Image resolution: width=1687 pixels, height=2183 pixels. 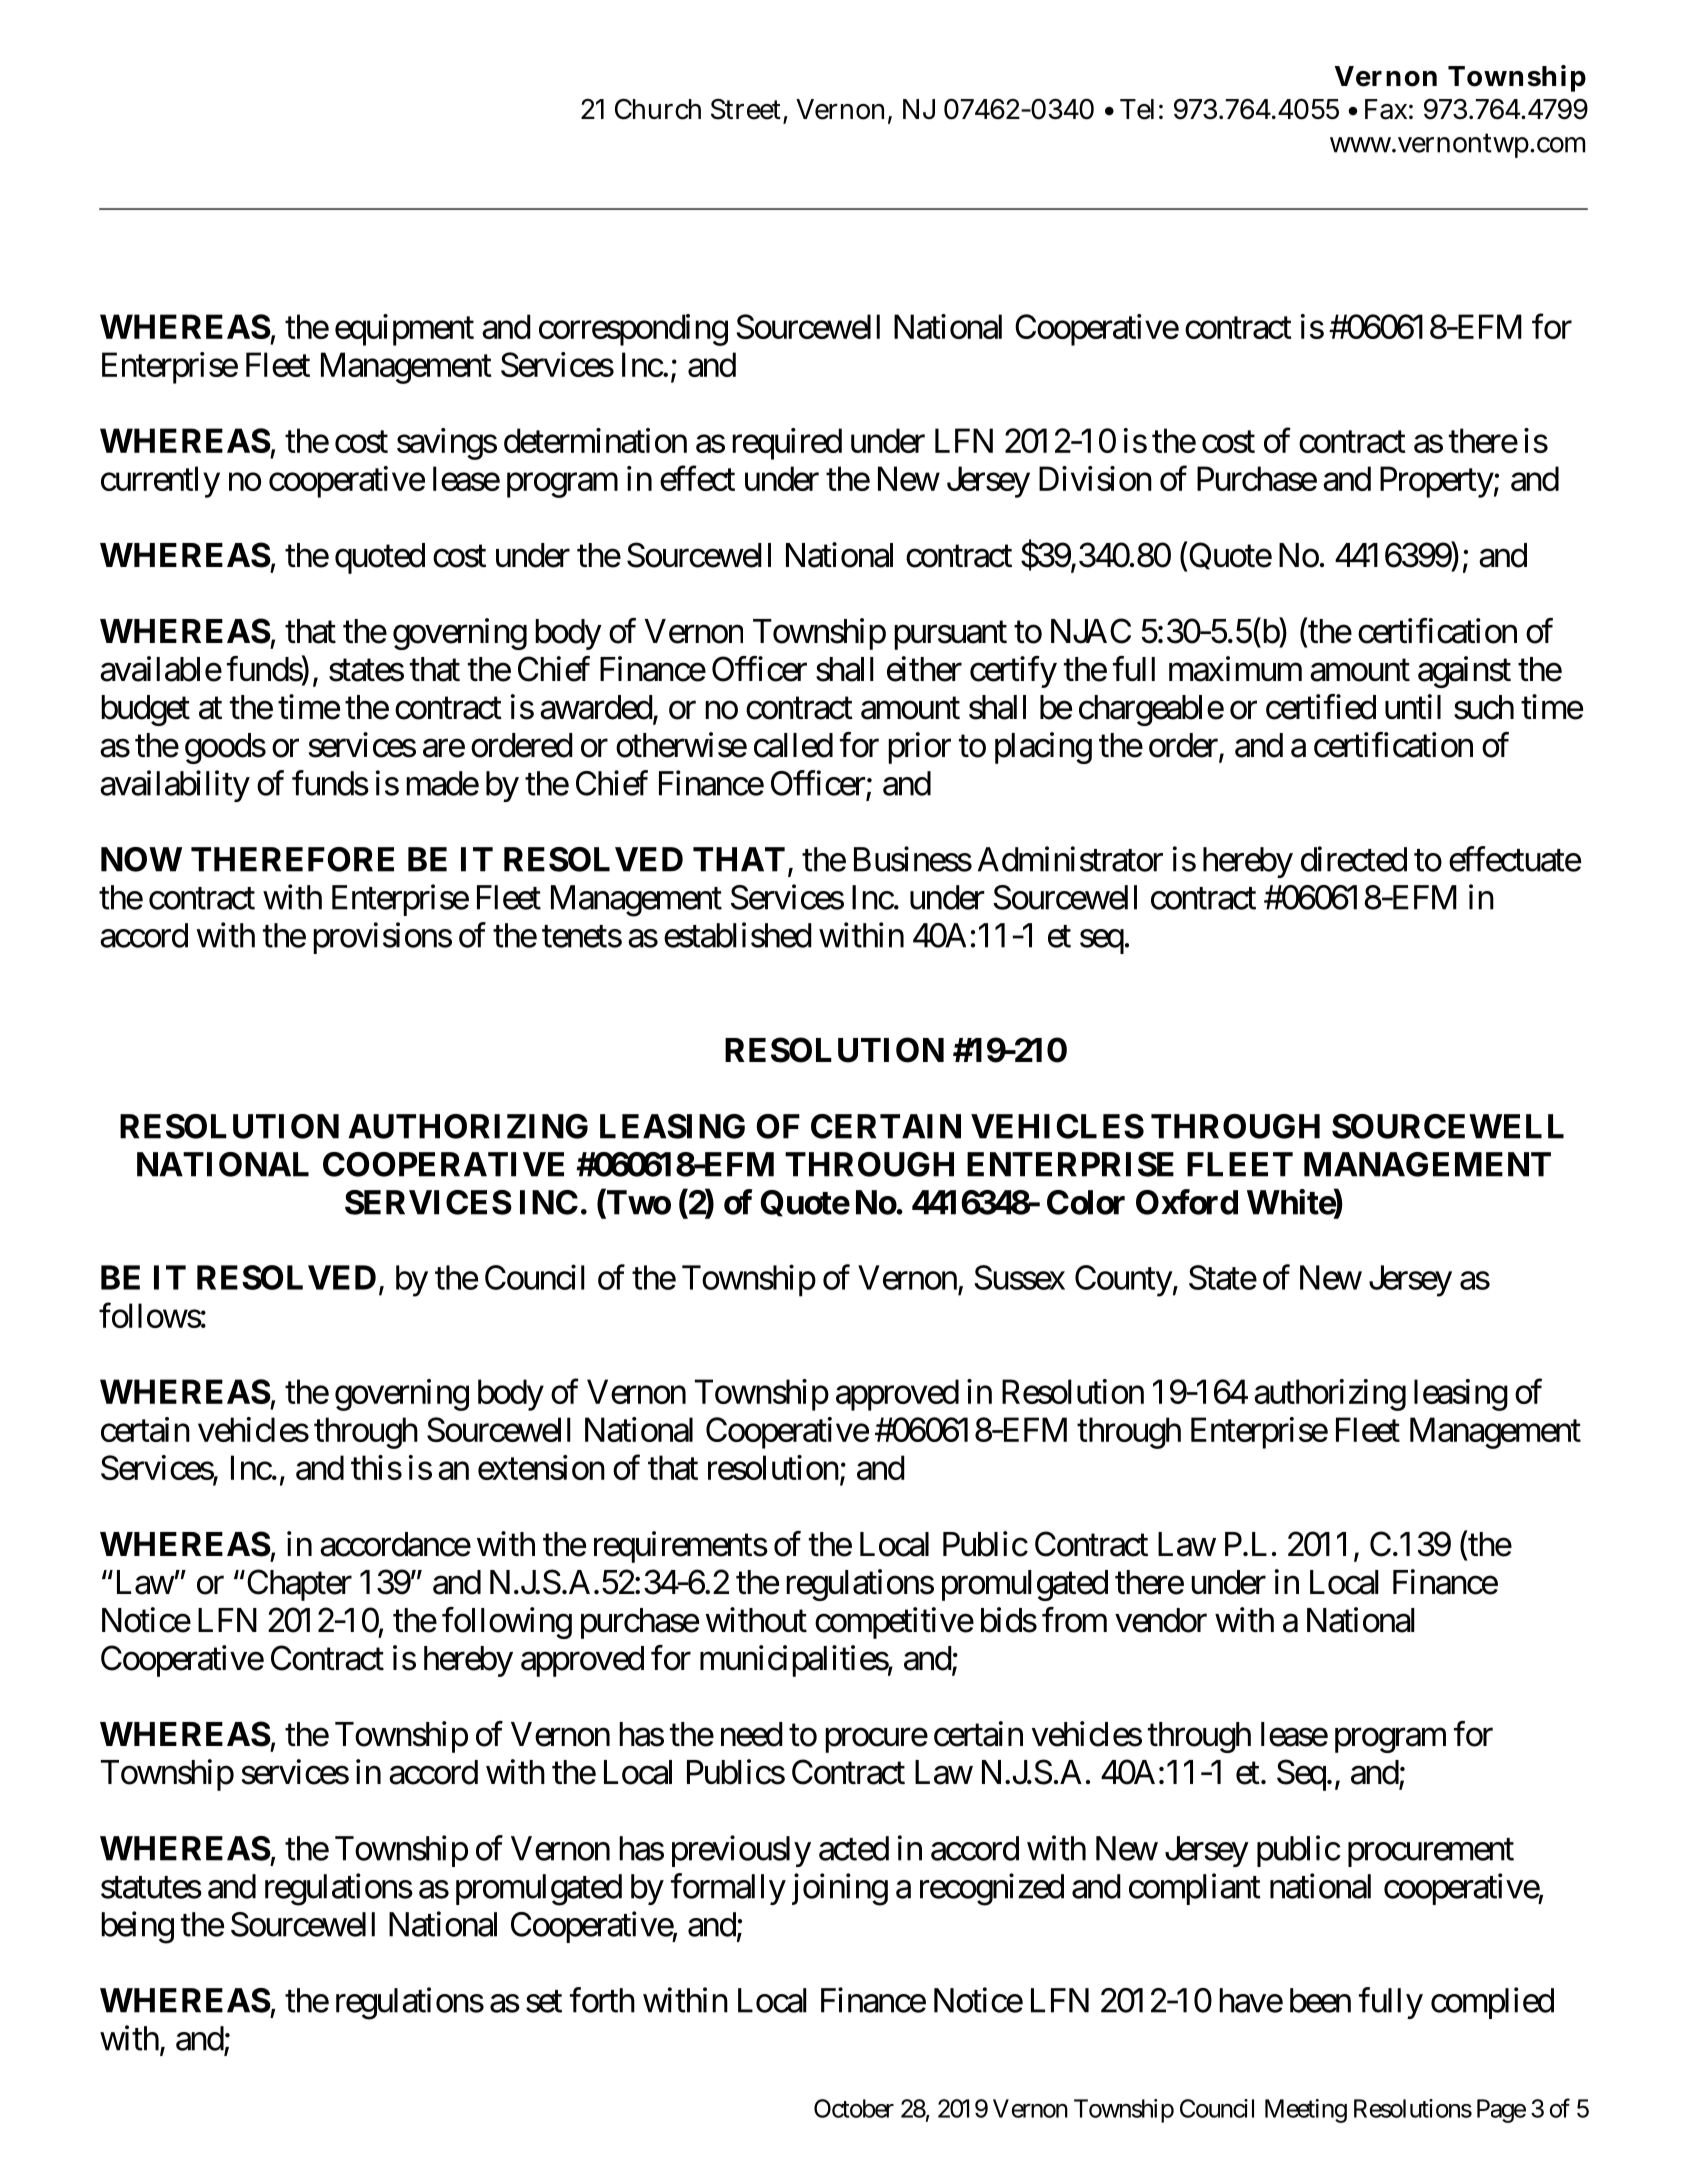 I want to click on Street, so click(x=746, y=109).
